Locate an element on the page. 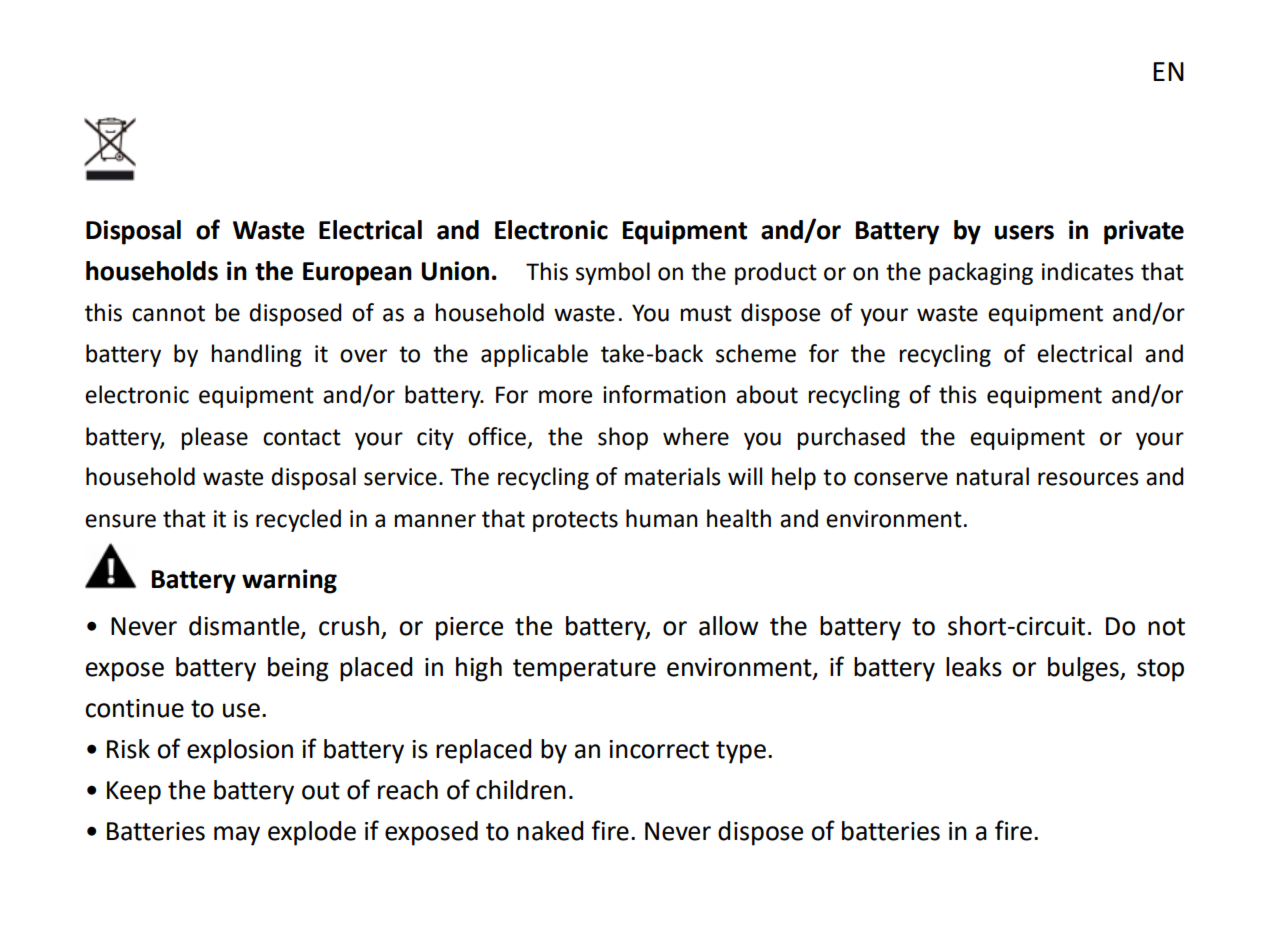 This page has height=952, width=1270. users is located at coordinates (1024, 232).
